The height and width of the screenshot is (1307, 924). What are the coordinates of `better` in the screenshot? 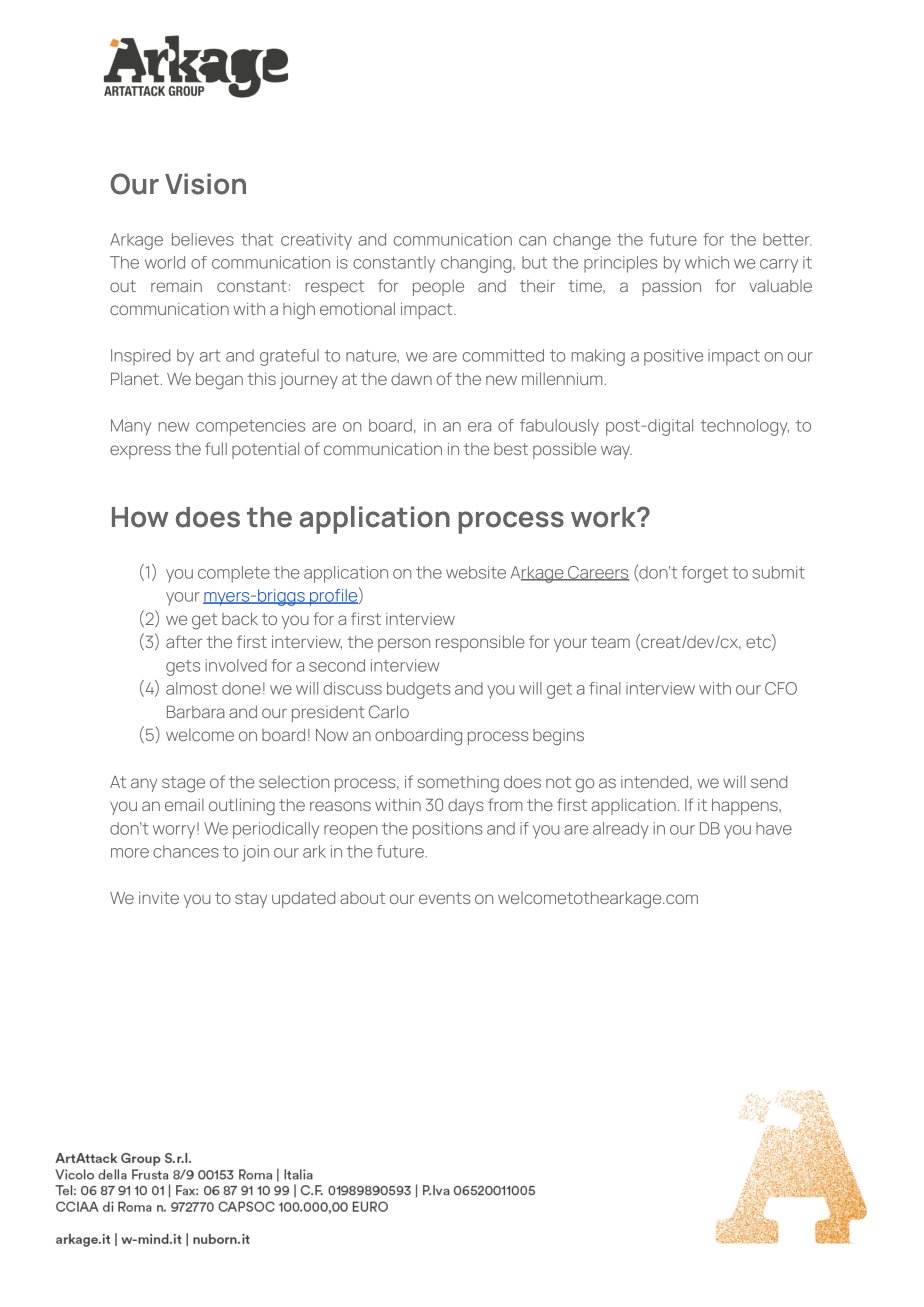 It's located at (787, 239).
